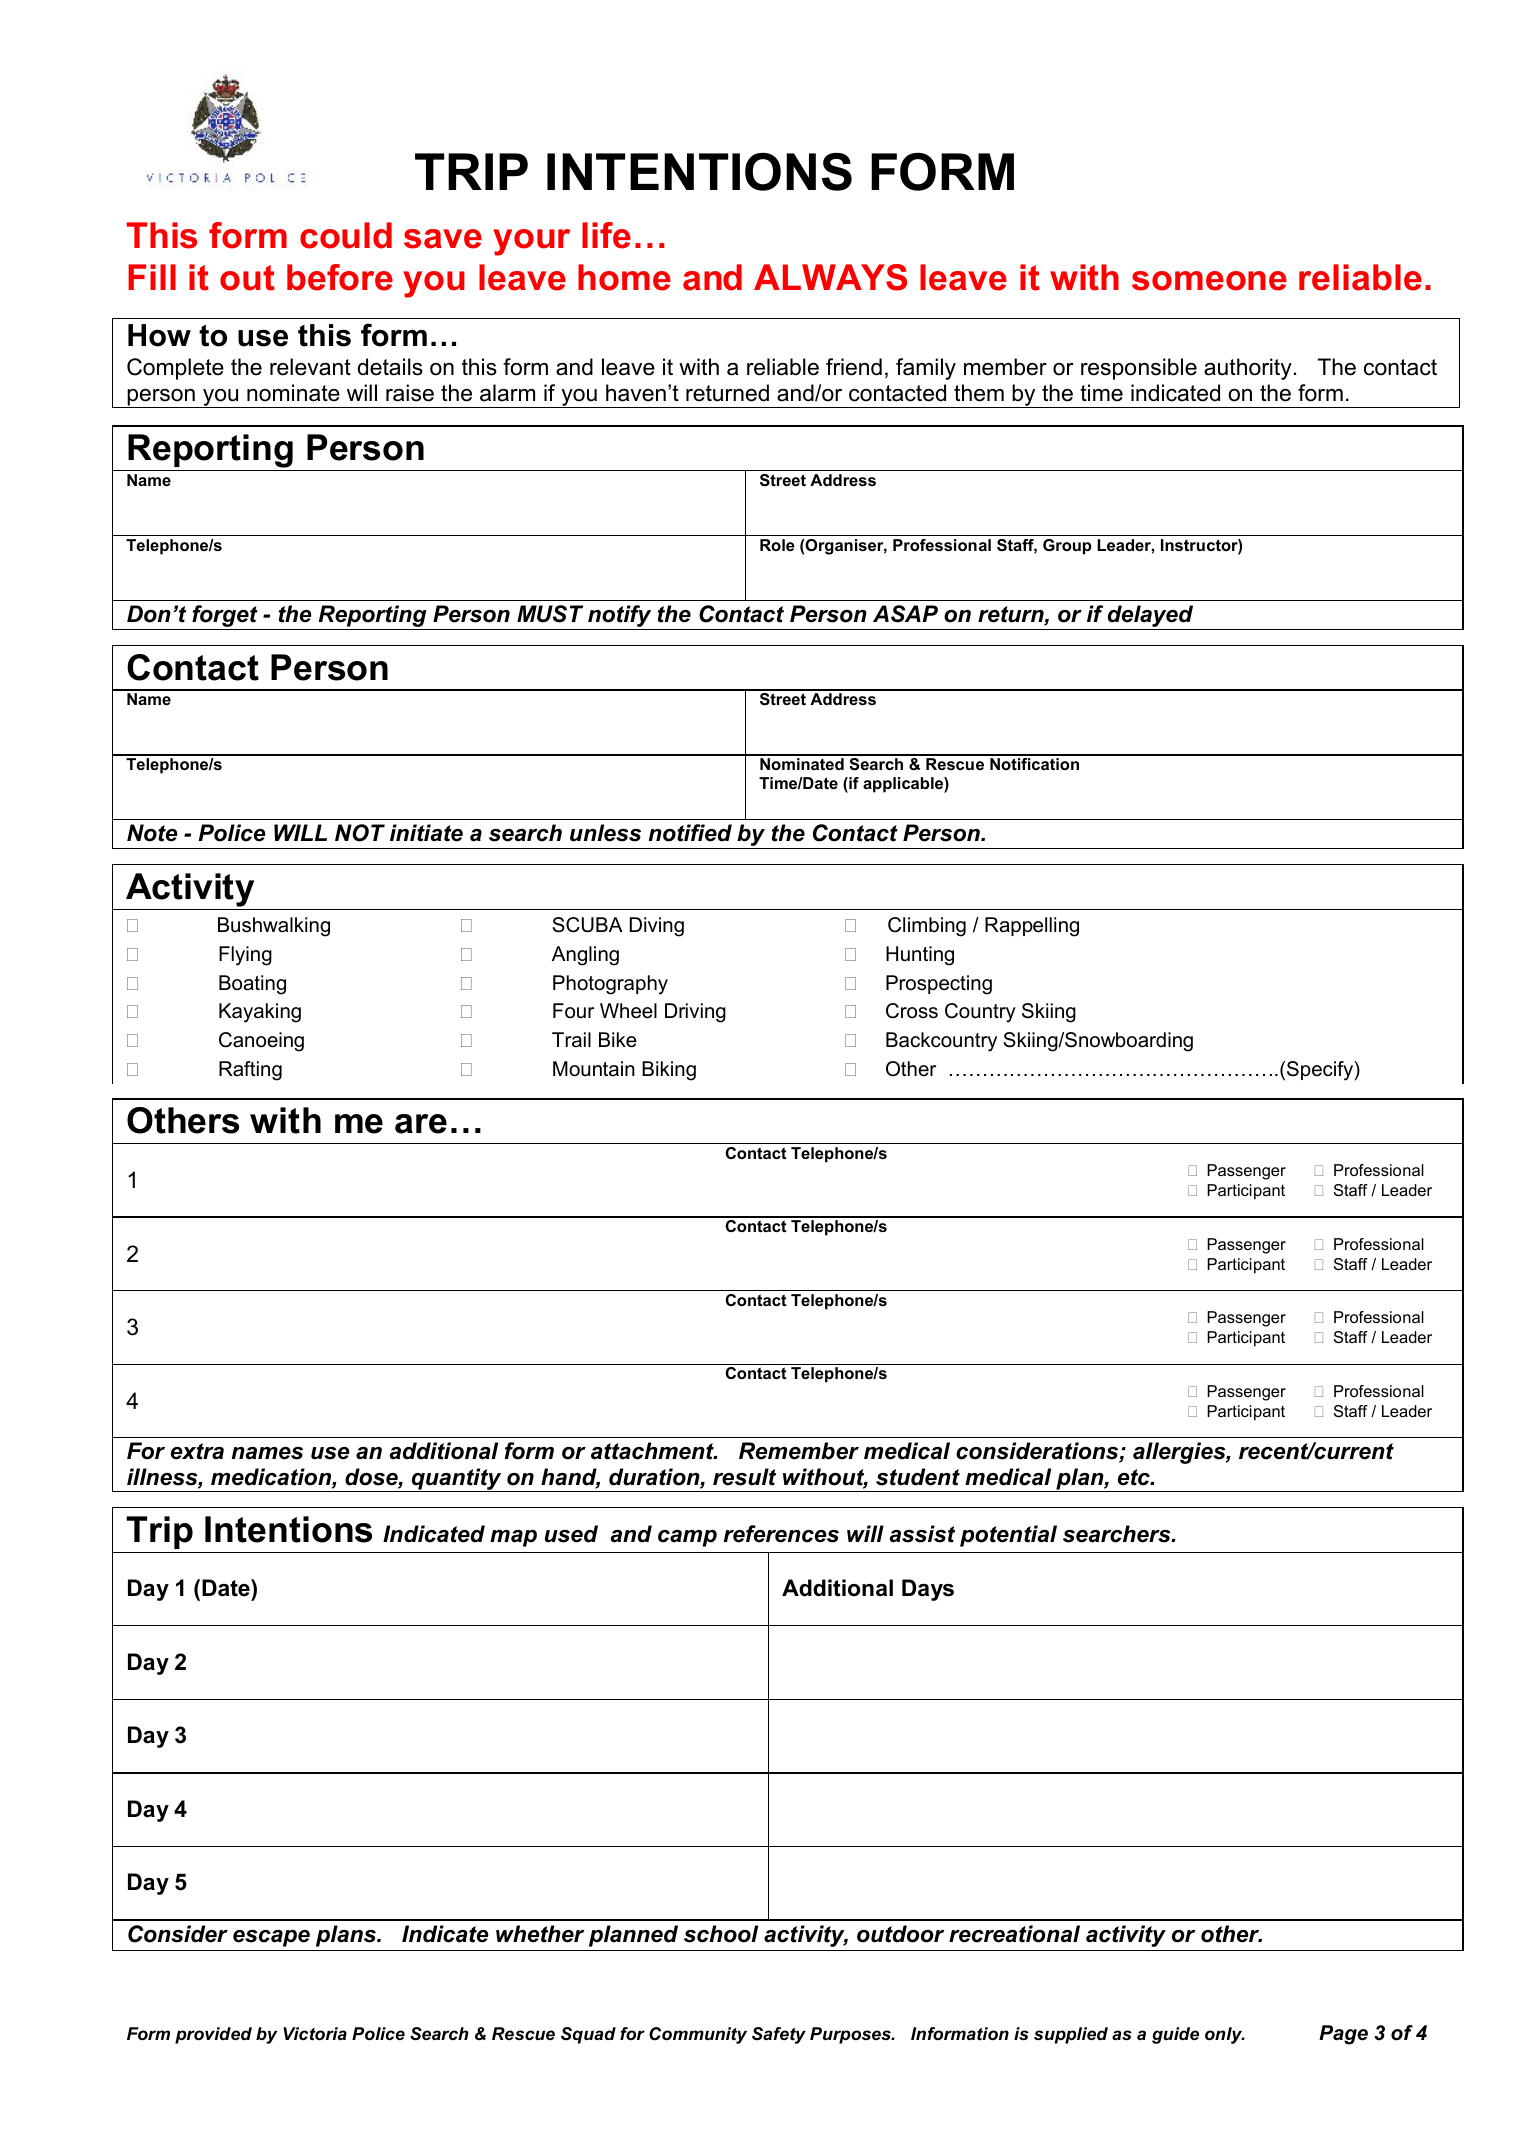  Describe the element at coordinates (830, 277) in the image. I see `ALWAYS` at that location.
